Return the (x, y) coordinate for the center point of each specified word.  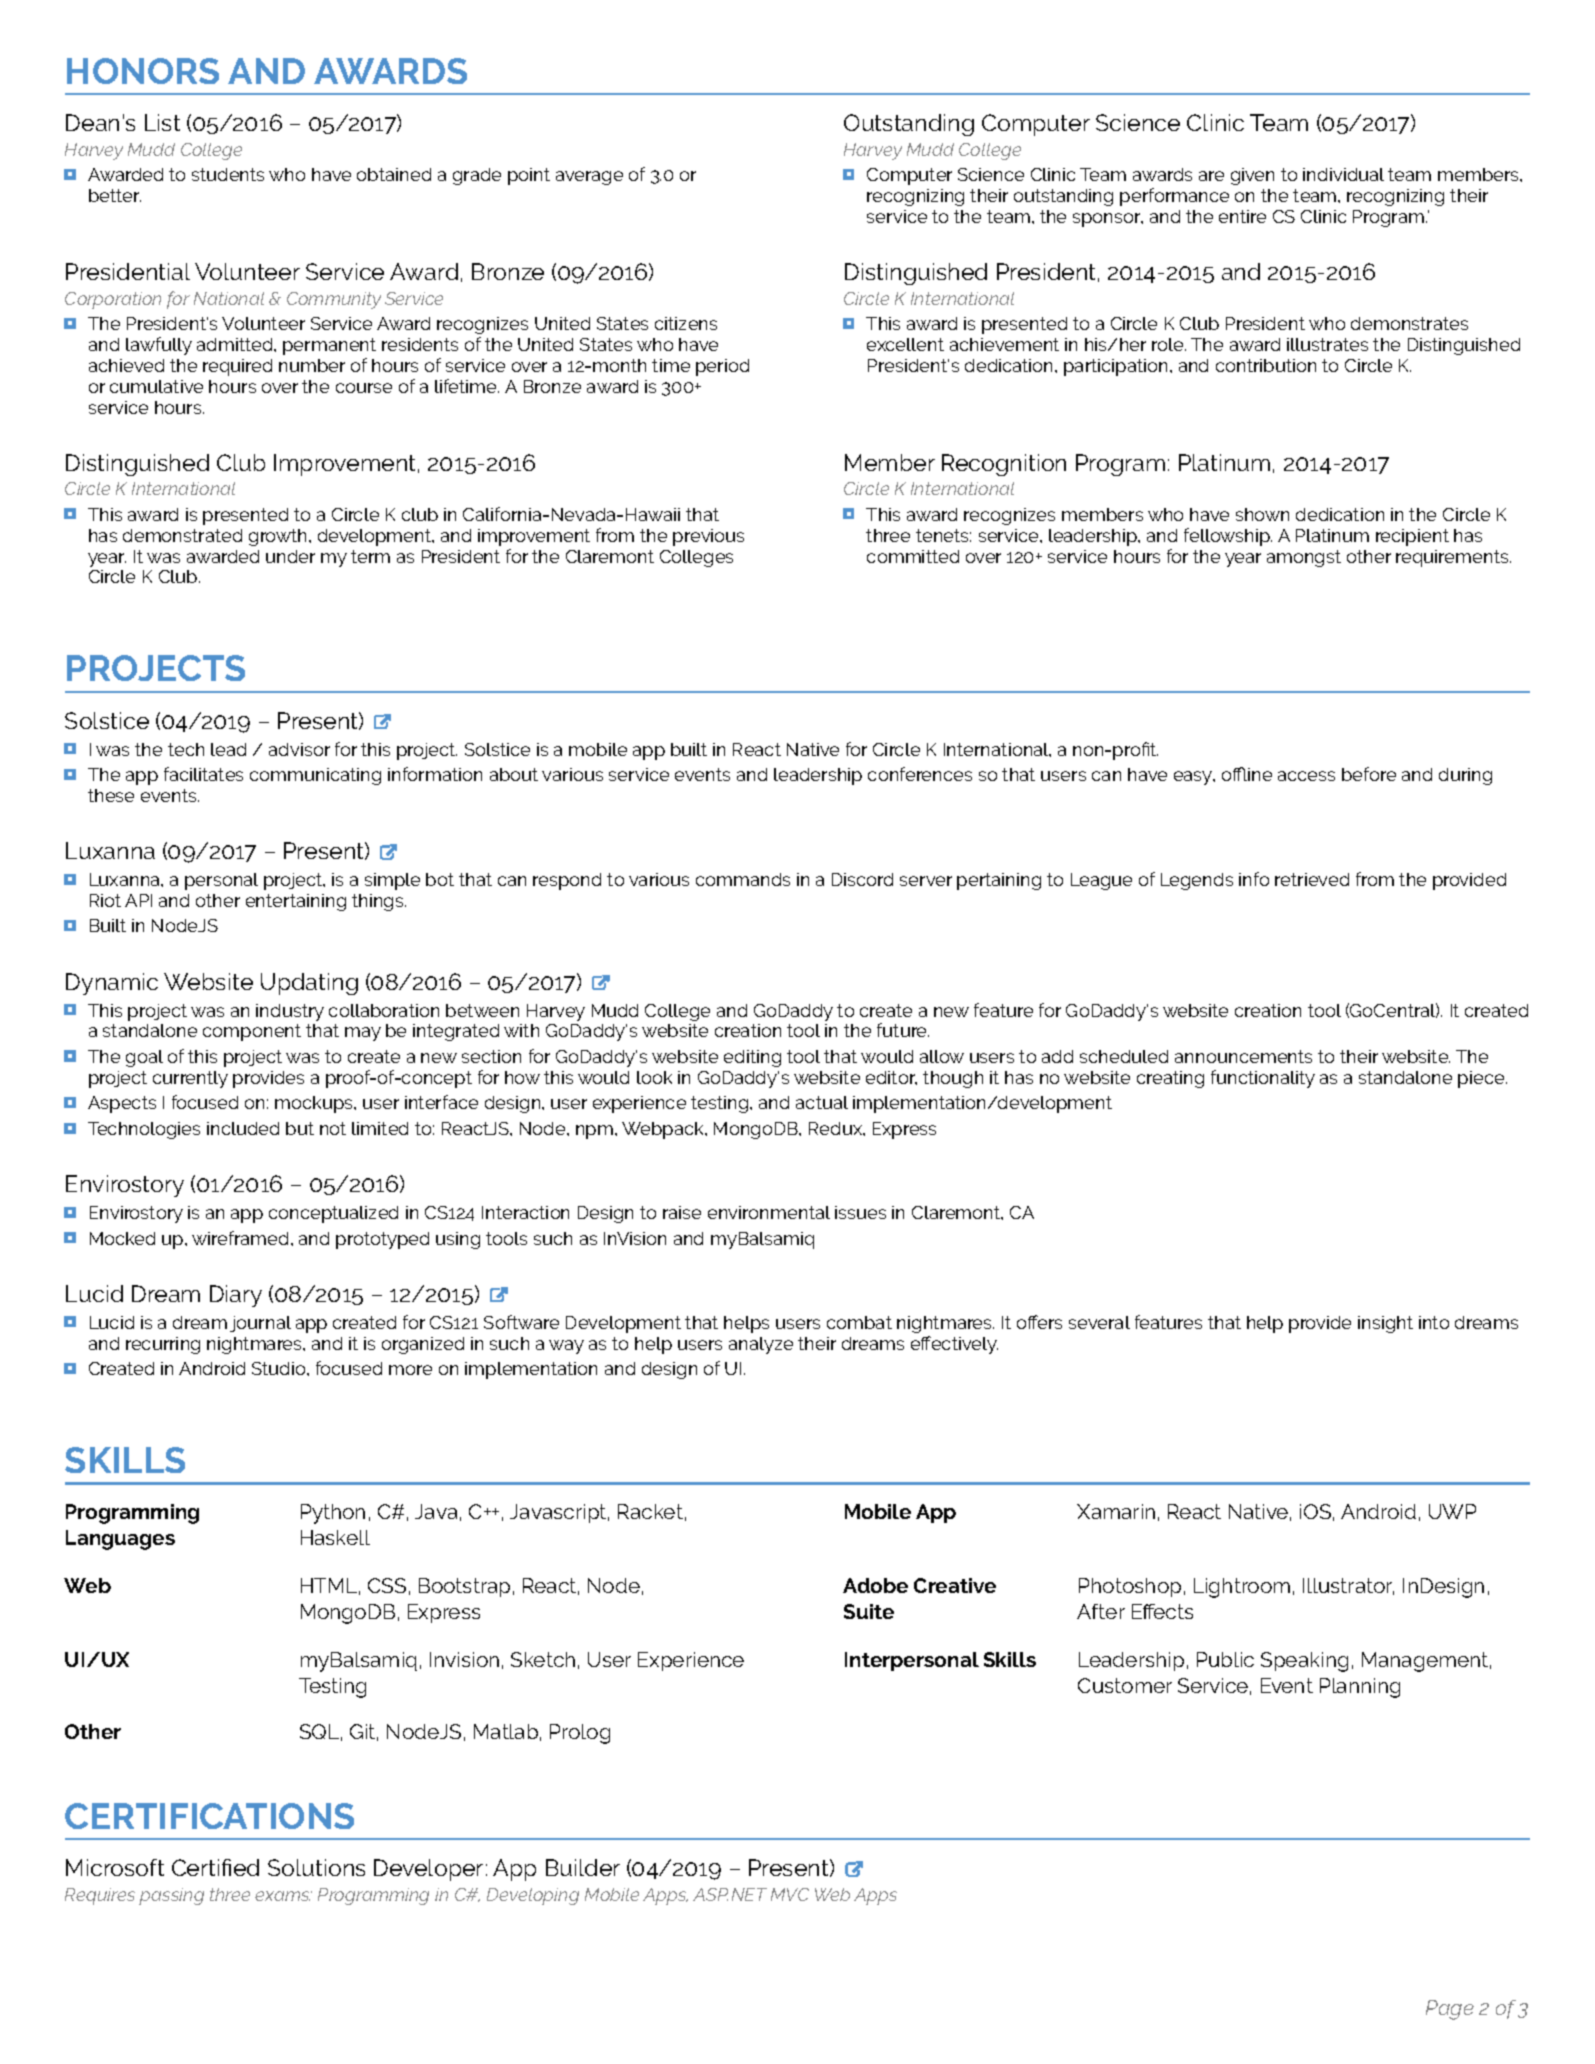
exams (283, 1896)
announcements (1243, 1056)
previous (708, 537)
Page (1450, 2010)
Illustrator (1348, 1586)
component (252, 1032)
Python (333, 1514)
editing (752, 1058)
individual (1343, 174)
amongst (1304, 558)
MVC (790, 1894)
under (290, 556)
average (589, 178)
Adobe (875, 1585)
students (228, 174)
